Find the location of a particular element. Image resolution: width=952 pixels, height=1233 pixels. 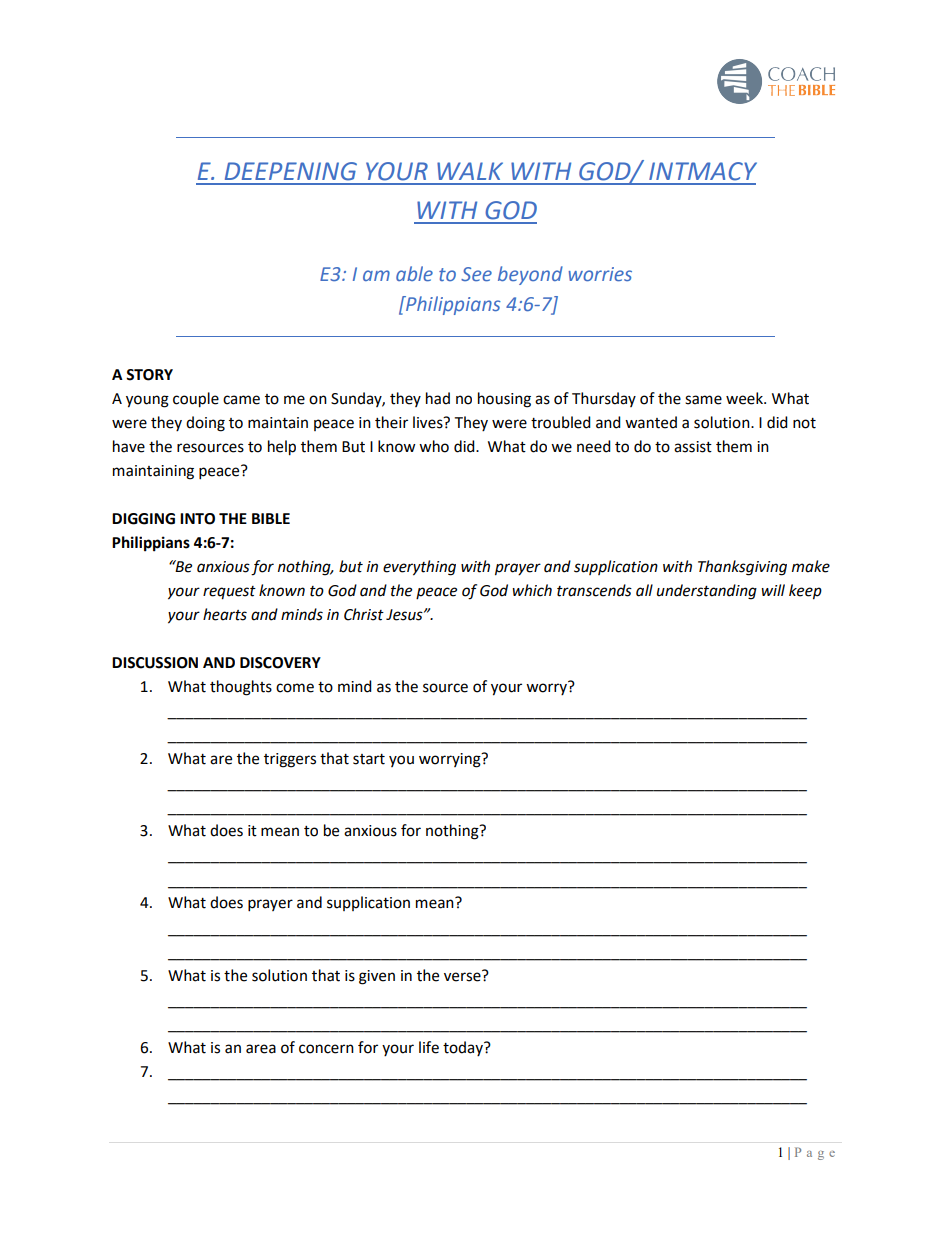

today is located at coordinates (464, 1048).
